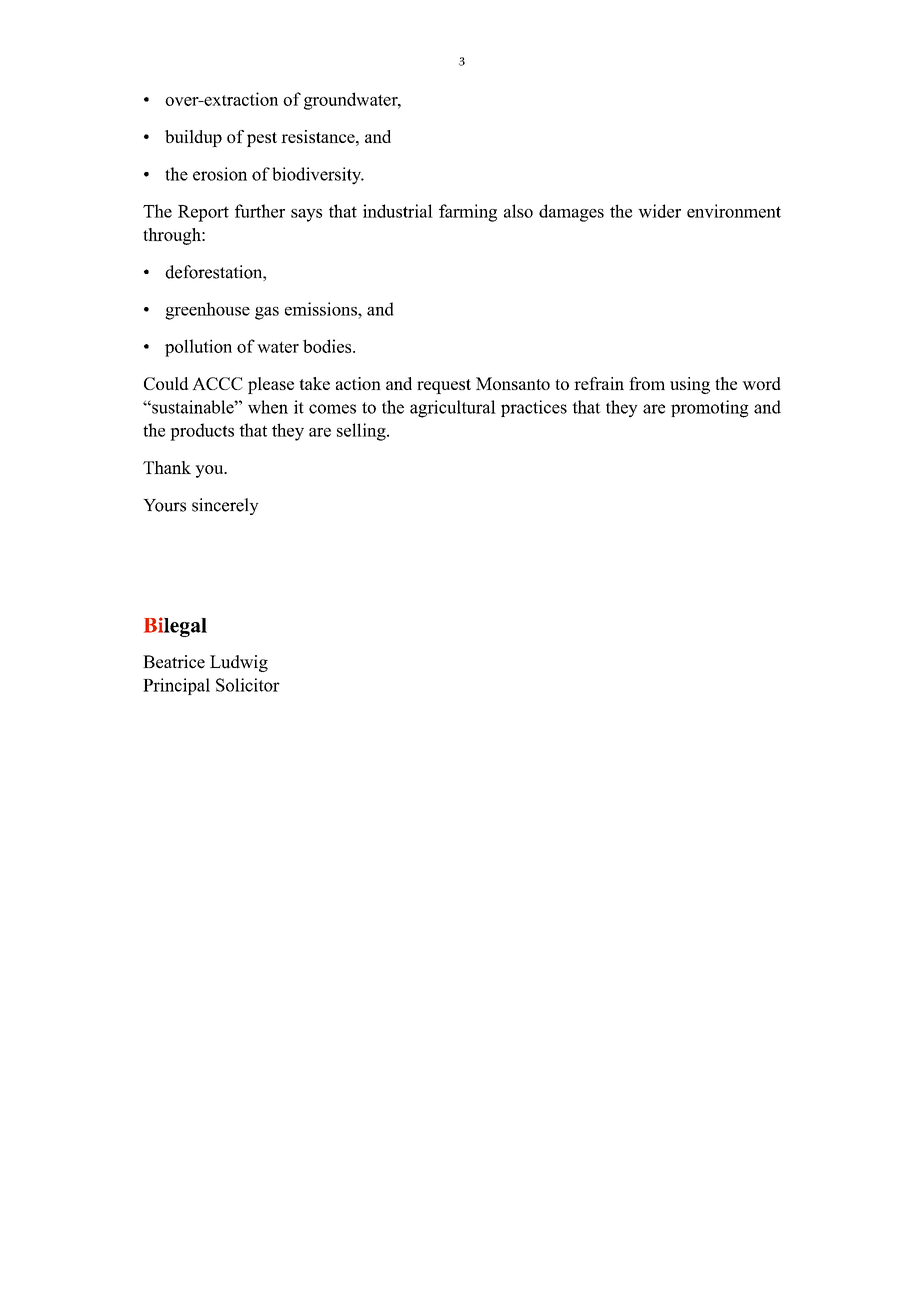 This document has height=1308, width=924. I want to click on Principal, so click(176, 686).
